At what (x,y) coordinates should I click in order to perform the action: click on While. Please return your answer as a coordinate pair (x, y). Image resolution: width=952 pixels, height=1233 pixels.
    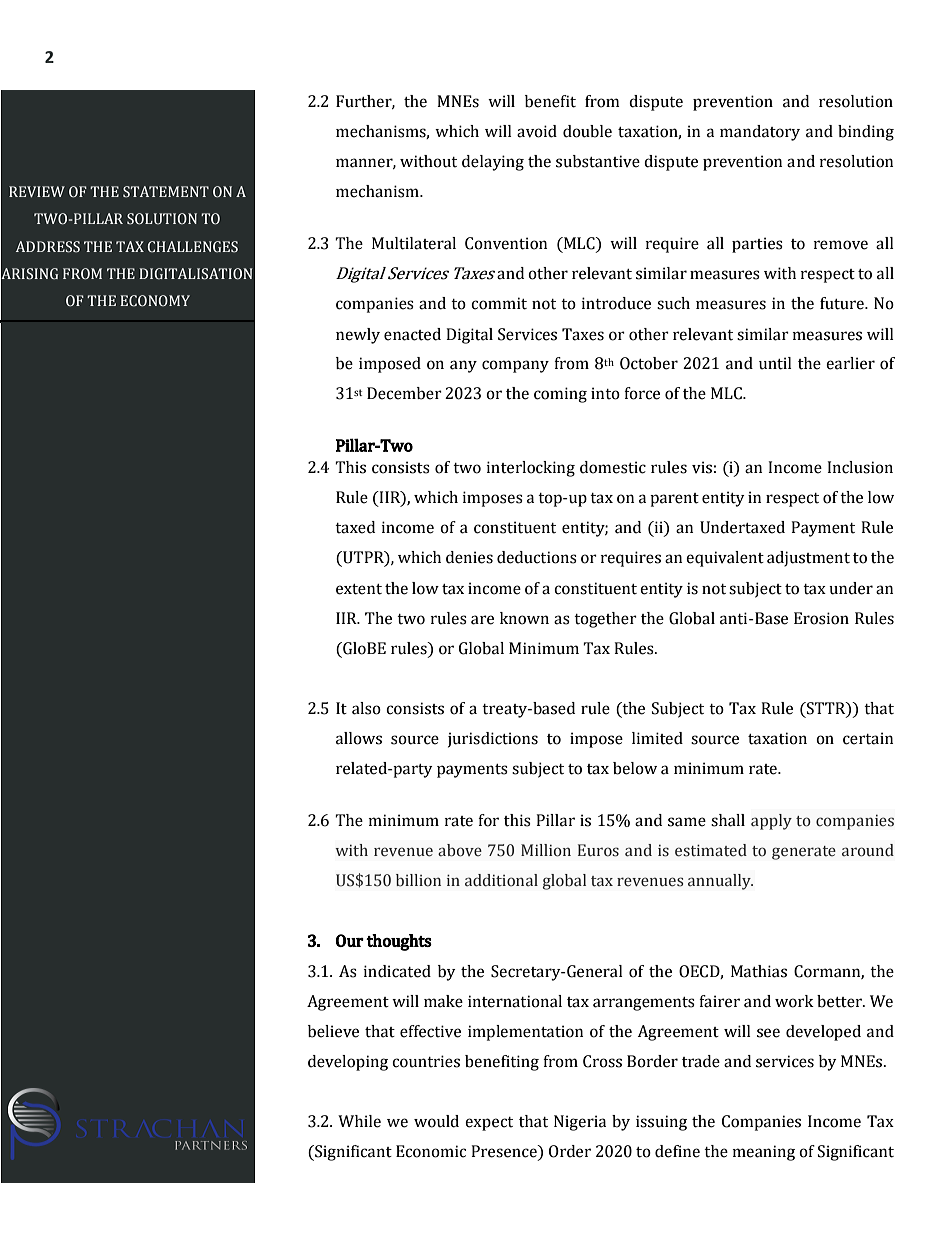
    Looking at the image, I should click on (359, 1121).
